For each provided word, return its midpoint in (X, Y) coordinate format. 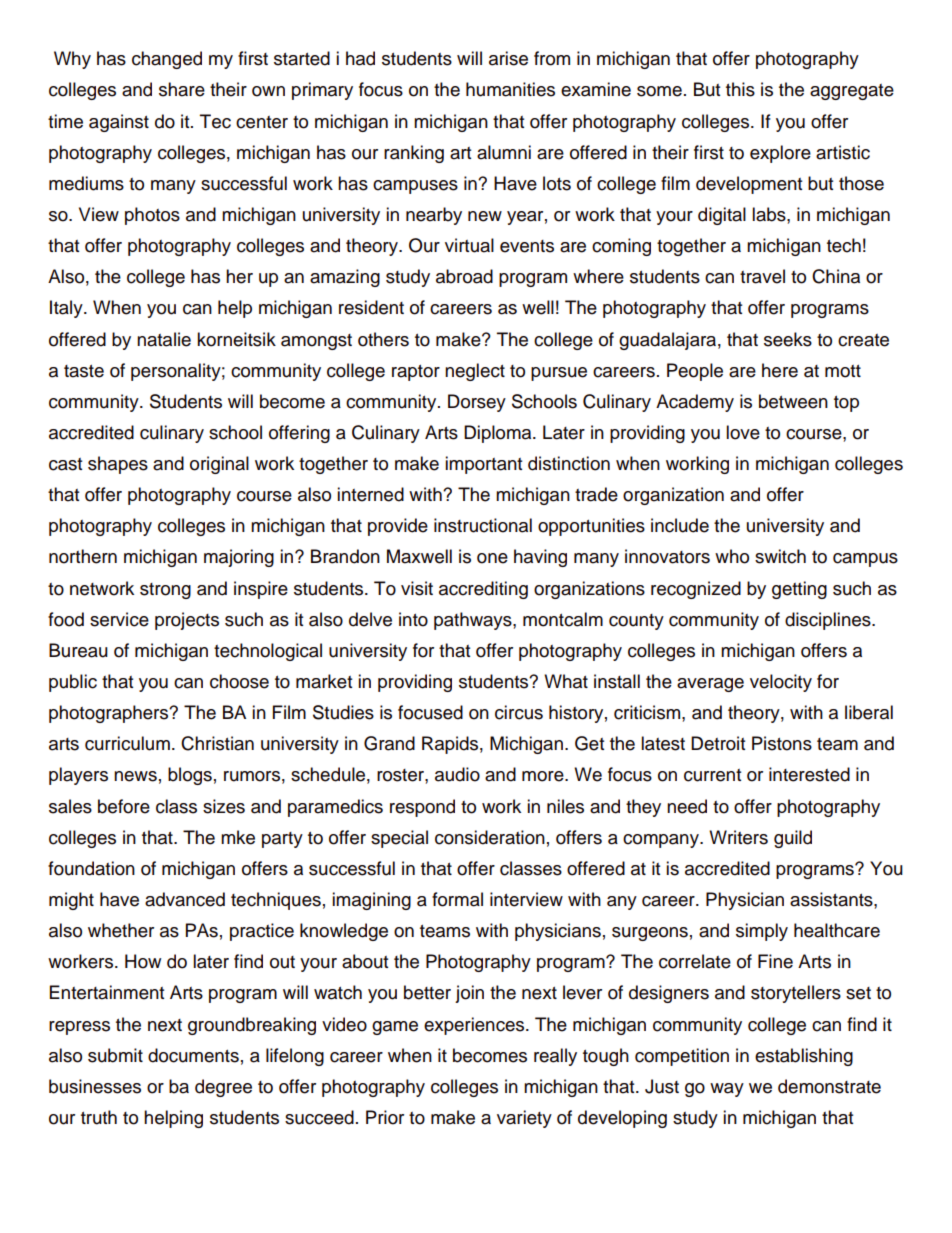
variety (524, 1119)
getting (799, 590)
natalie (164, 339)
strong (165, 591)
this (740, 89)
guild (793, 839)
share (182, 89)
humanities (510, 89)
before (124, 806)
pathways (474, 621)
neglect (475, 372)
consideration (490, 837)
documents (193, 1055)
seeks (788, 339)
